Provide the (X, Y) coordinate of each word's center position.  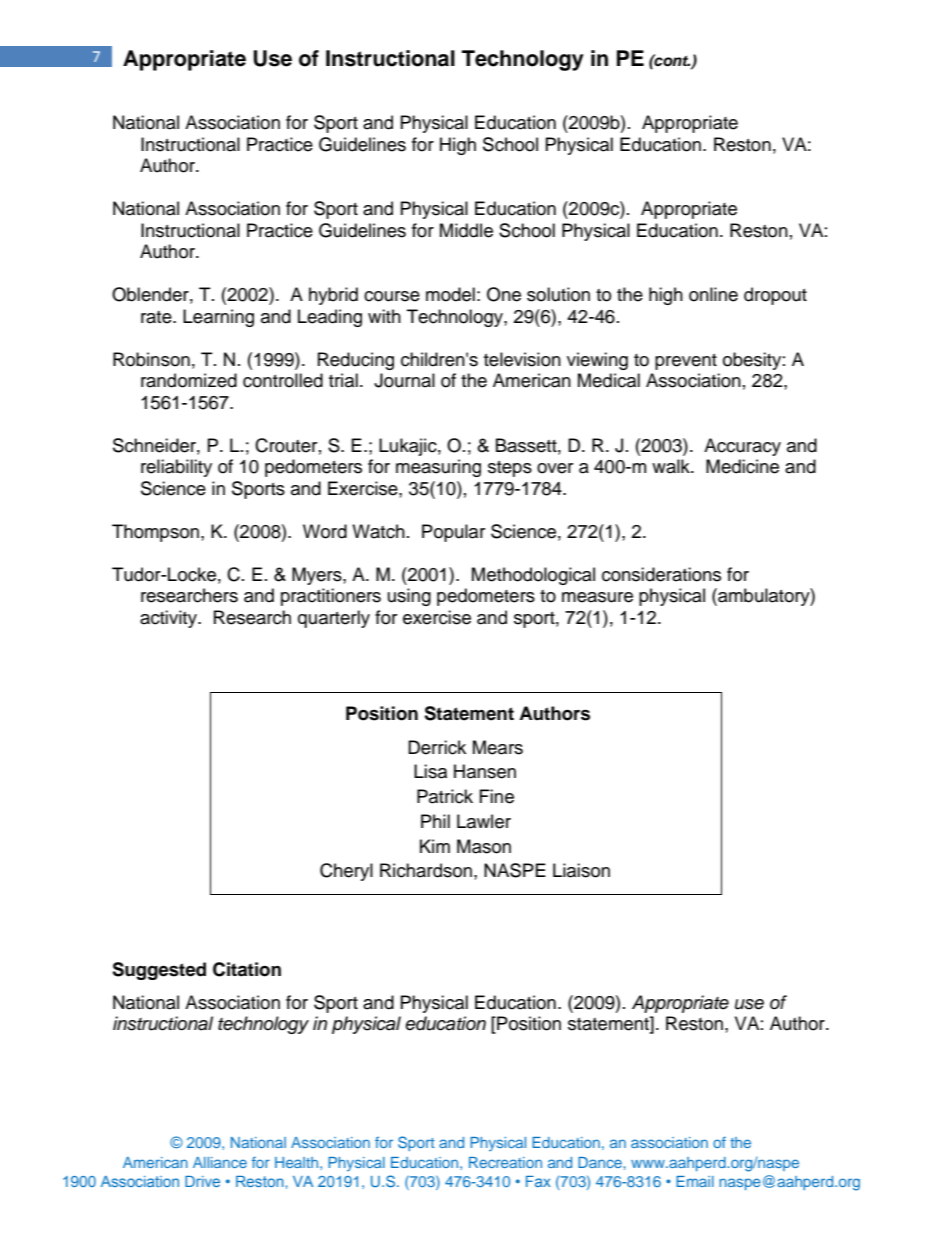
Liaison (581, 870)
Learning (218, 318)
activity (169, 619)
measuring (438, 468)
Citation (247, 969)
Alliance (220, 1162)
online (713, 294)
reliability (176, 468)
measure (597, 597)
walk (672, 466)
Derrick (437, 747)
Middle (466, 230)
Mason (484, 846)
